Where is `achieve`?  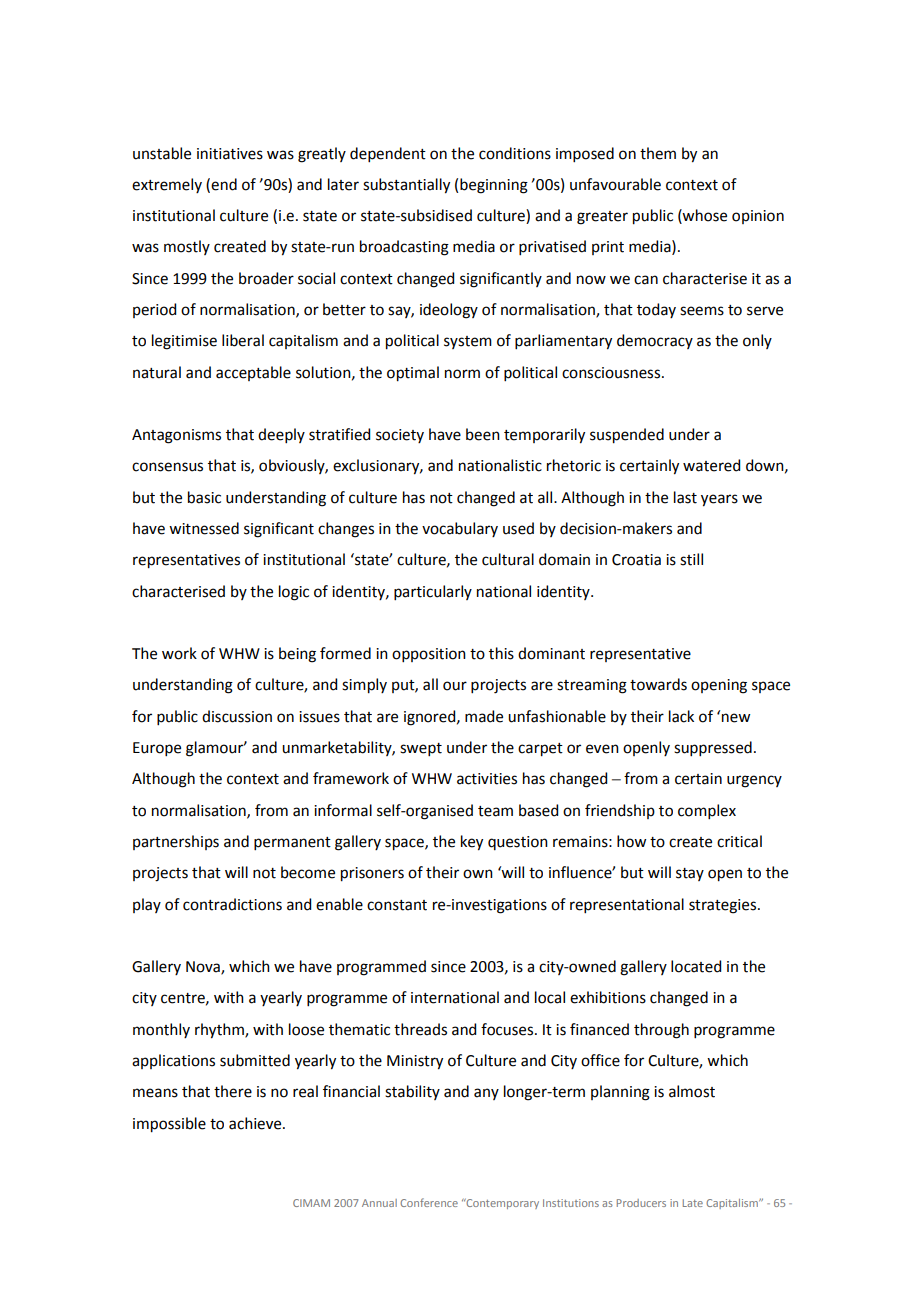 achieve is located at coordinates (256, 1123).
